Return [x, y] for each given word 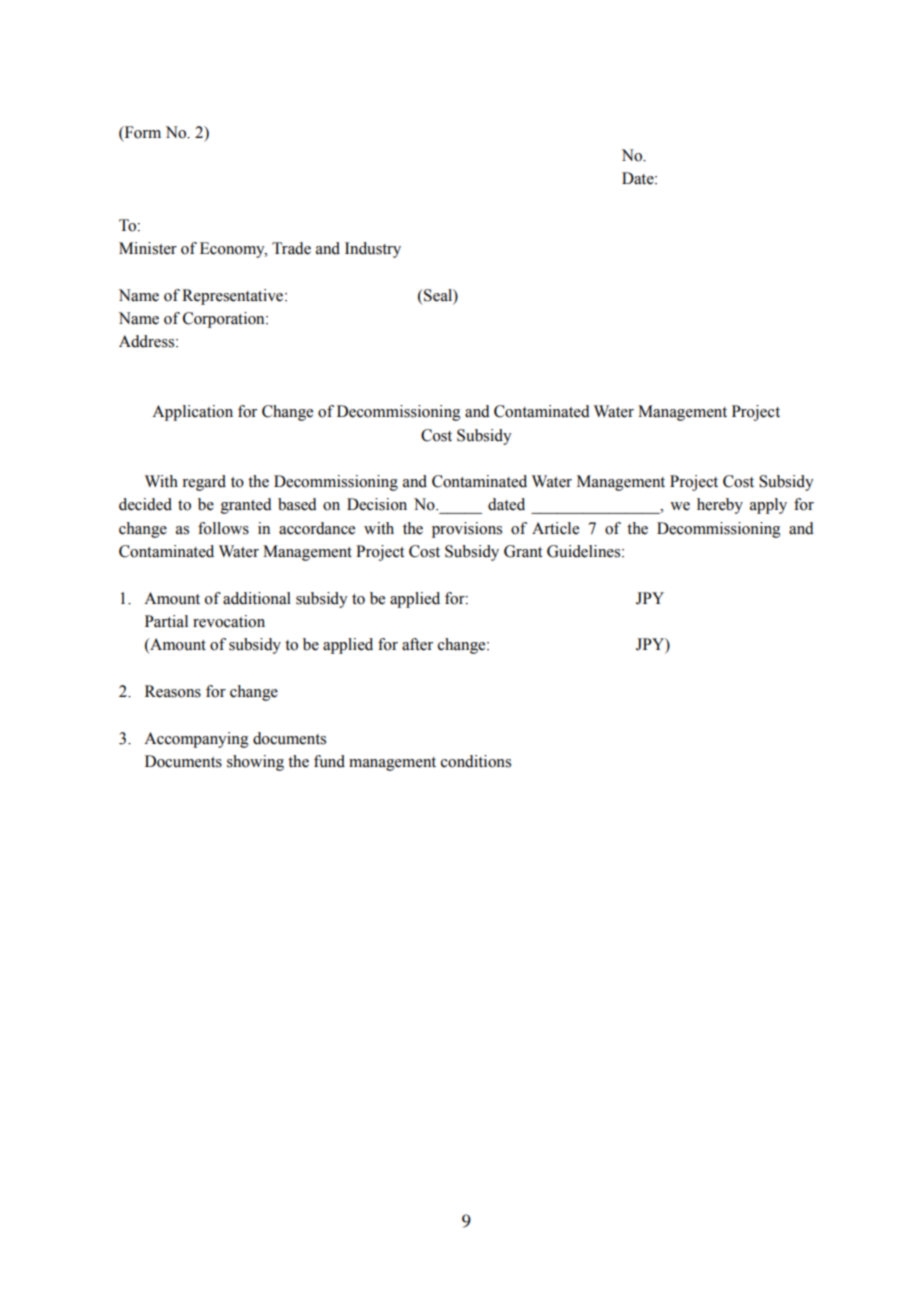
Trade [291, 248]
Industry [373, 250]
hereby [720, 506]
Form [141, 133]
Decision [377, 504]
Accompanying [196, 740]
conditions [476, 761]
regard [204, 483]
